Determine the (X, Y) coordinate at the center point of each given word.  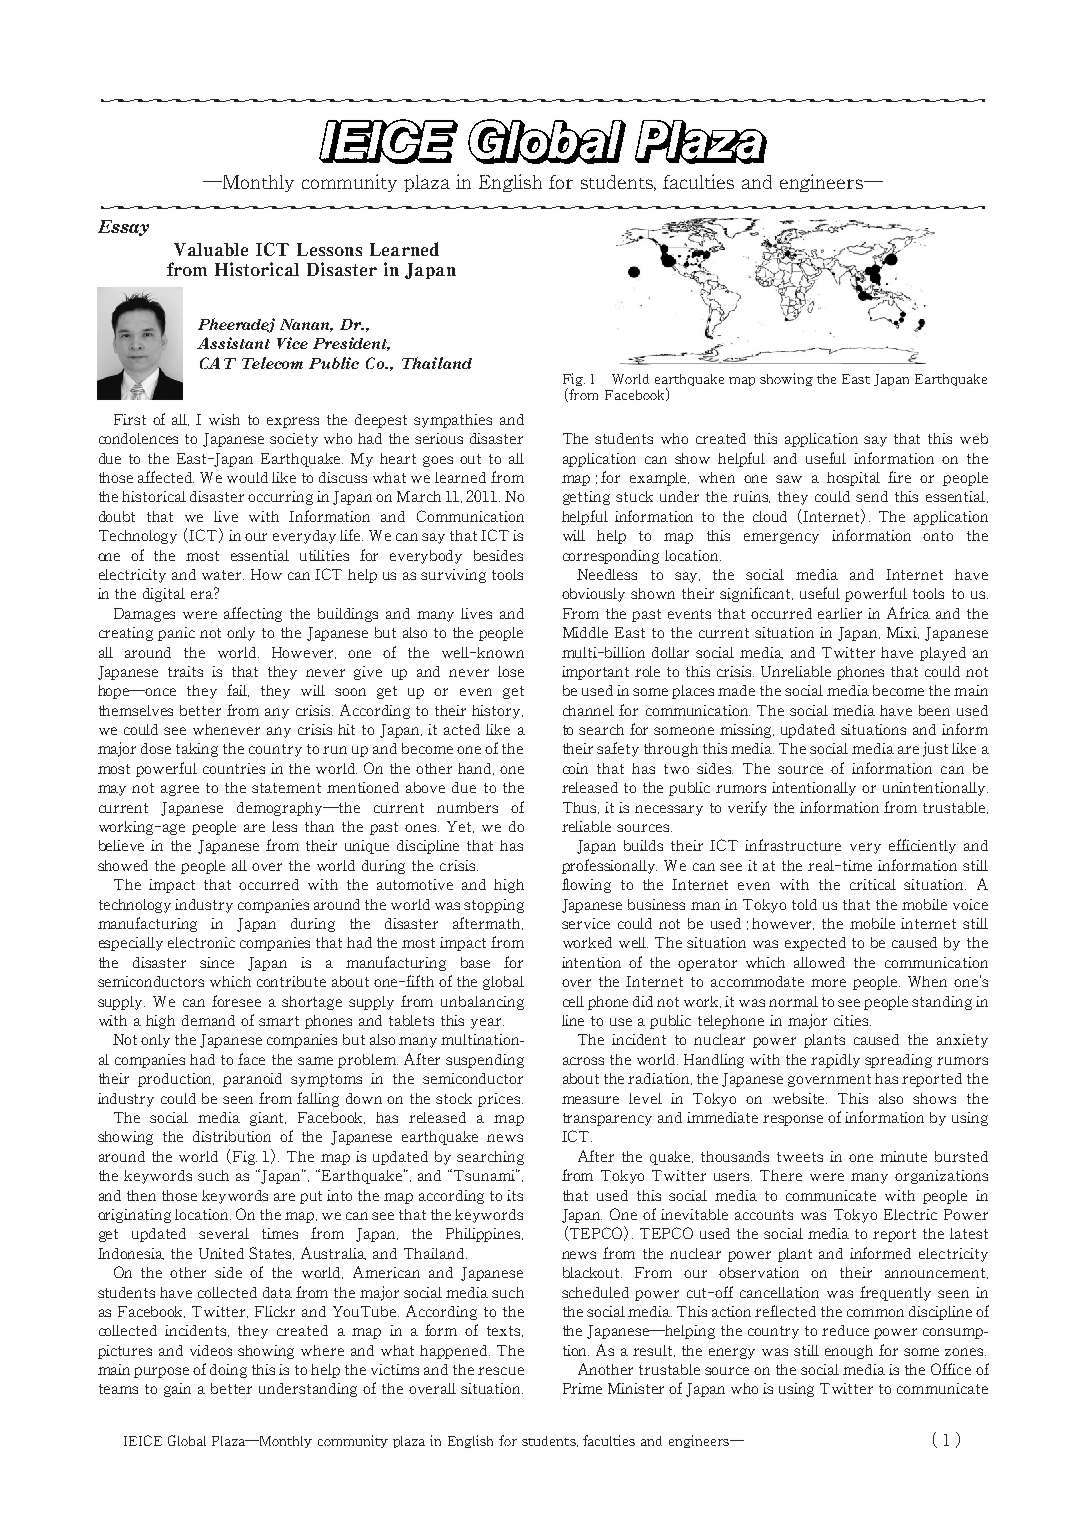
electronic (201, 942)
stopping (494, 906)
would (247, 477)
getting (586, 498)
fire (899, 477)
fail (238, 690)
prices (499, 1100)
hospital (853, 479)
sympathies (453, 421)
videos (211, 1350)
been (934, 710)
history (497, 712)
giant (268, 1119)
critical (873, 884)
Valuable (211, 249)
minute (903, 1156)
